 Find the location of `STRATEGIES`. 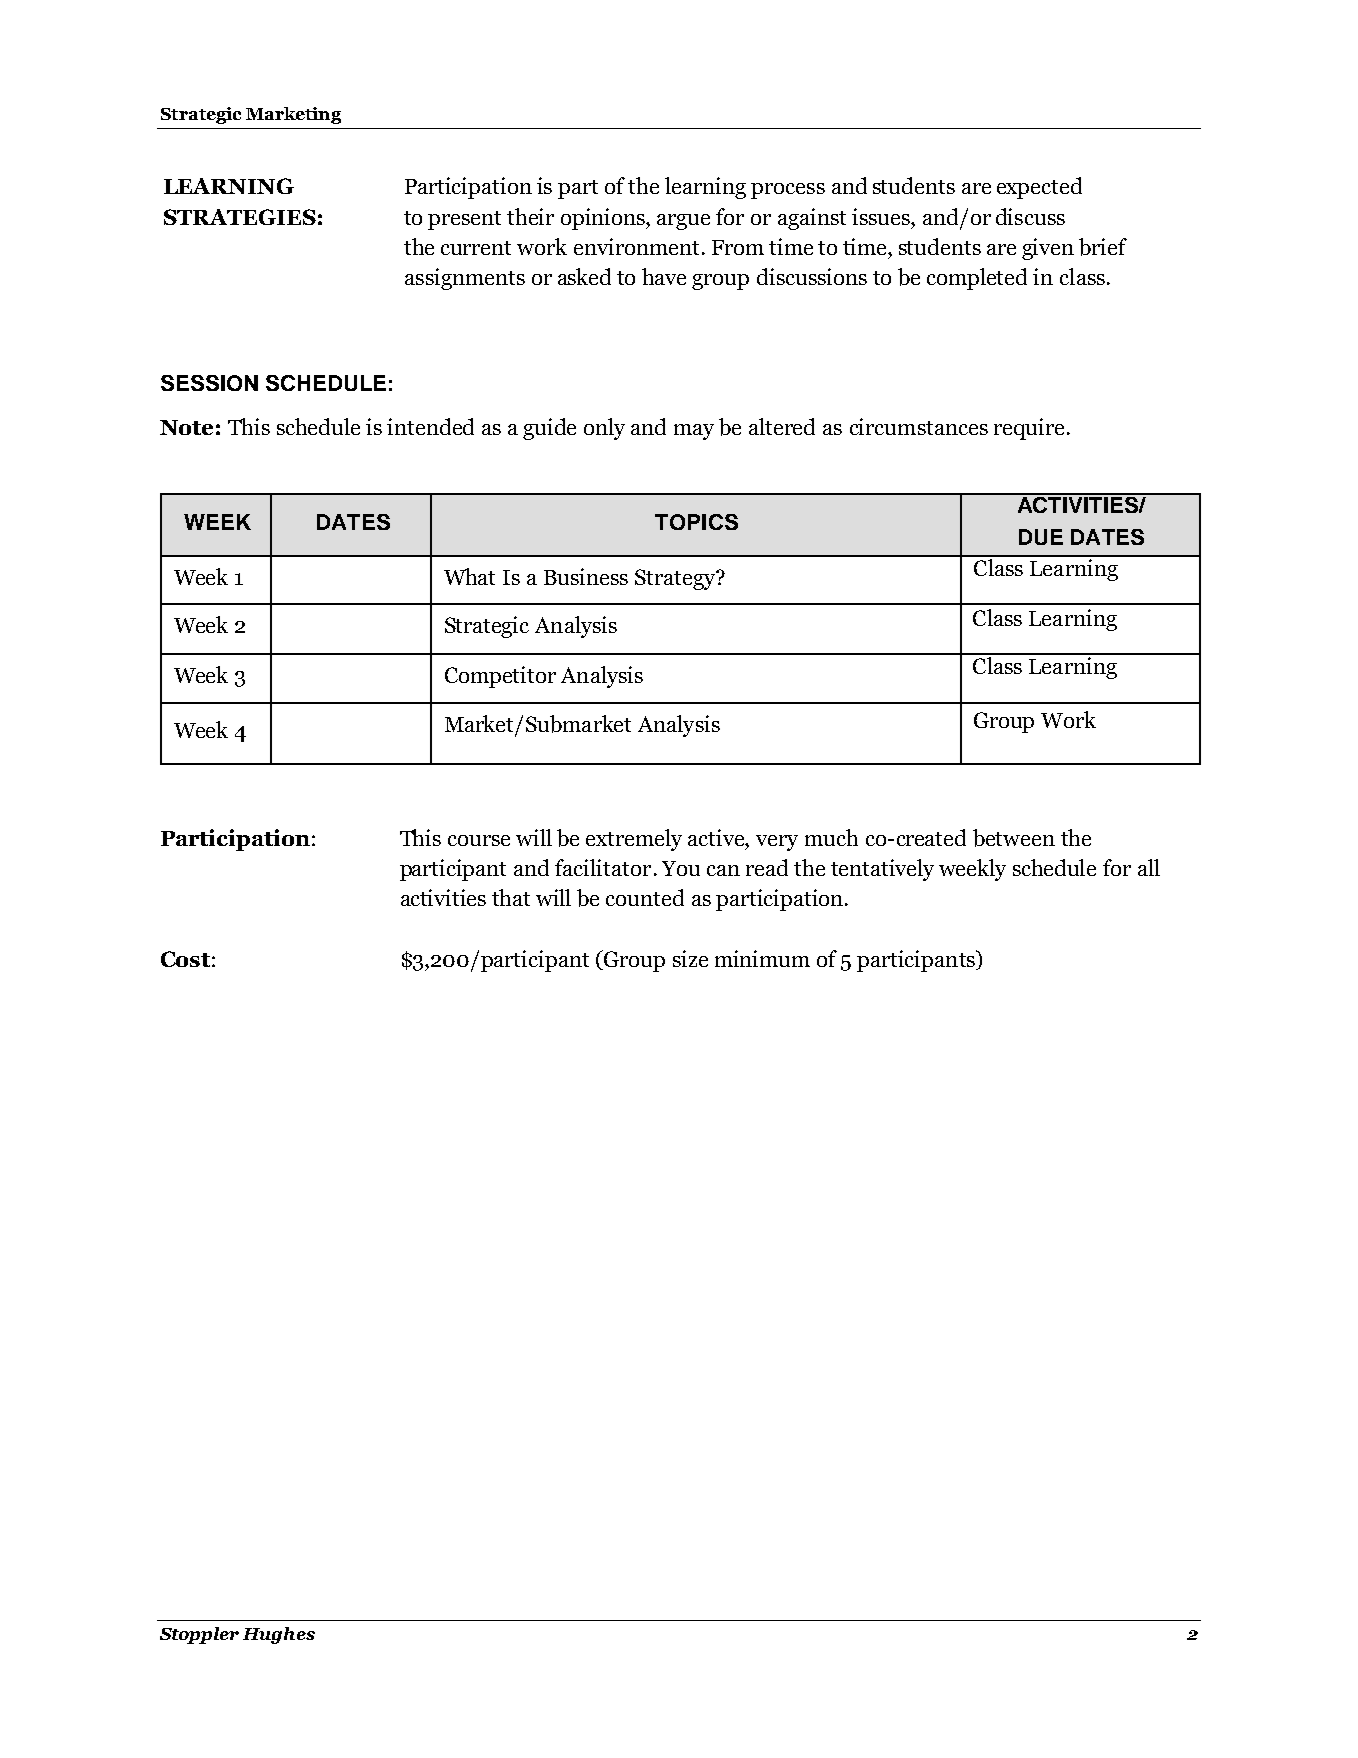

STRATEGIES is located at coordinates (240, 217).
